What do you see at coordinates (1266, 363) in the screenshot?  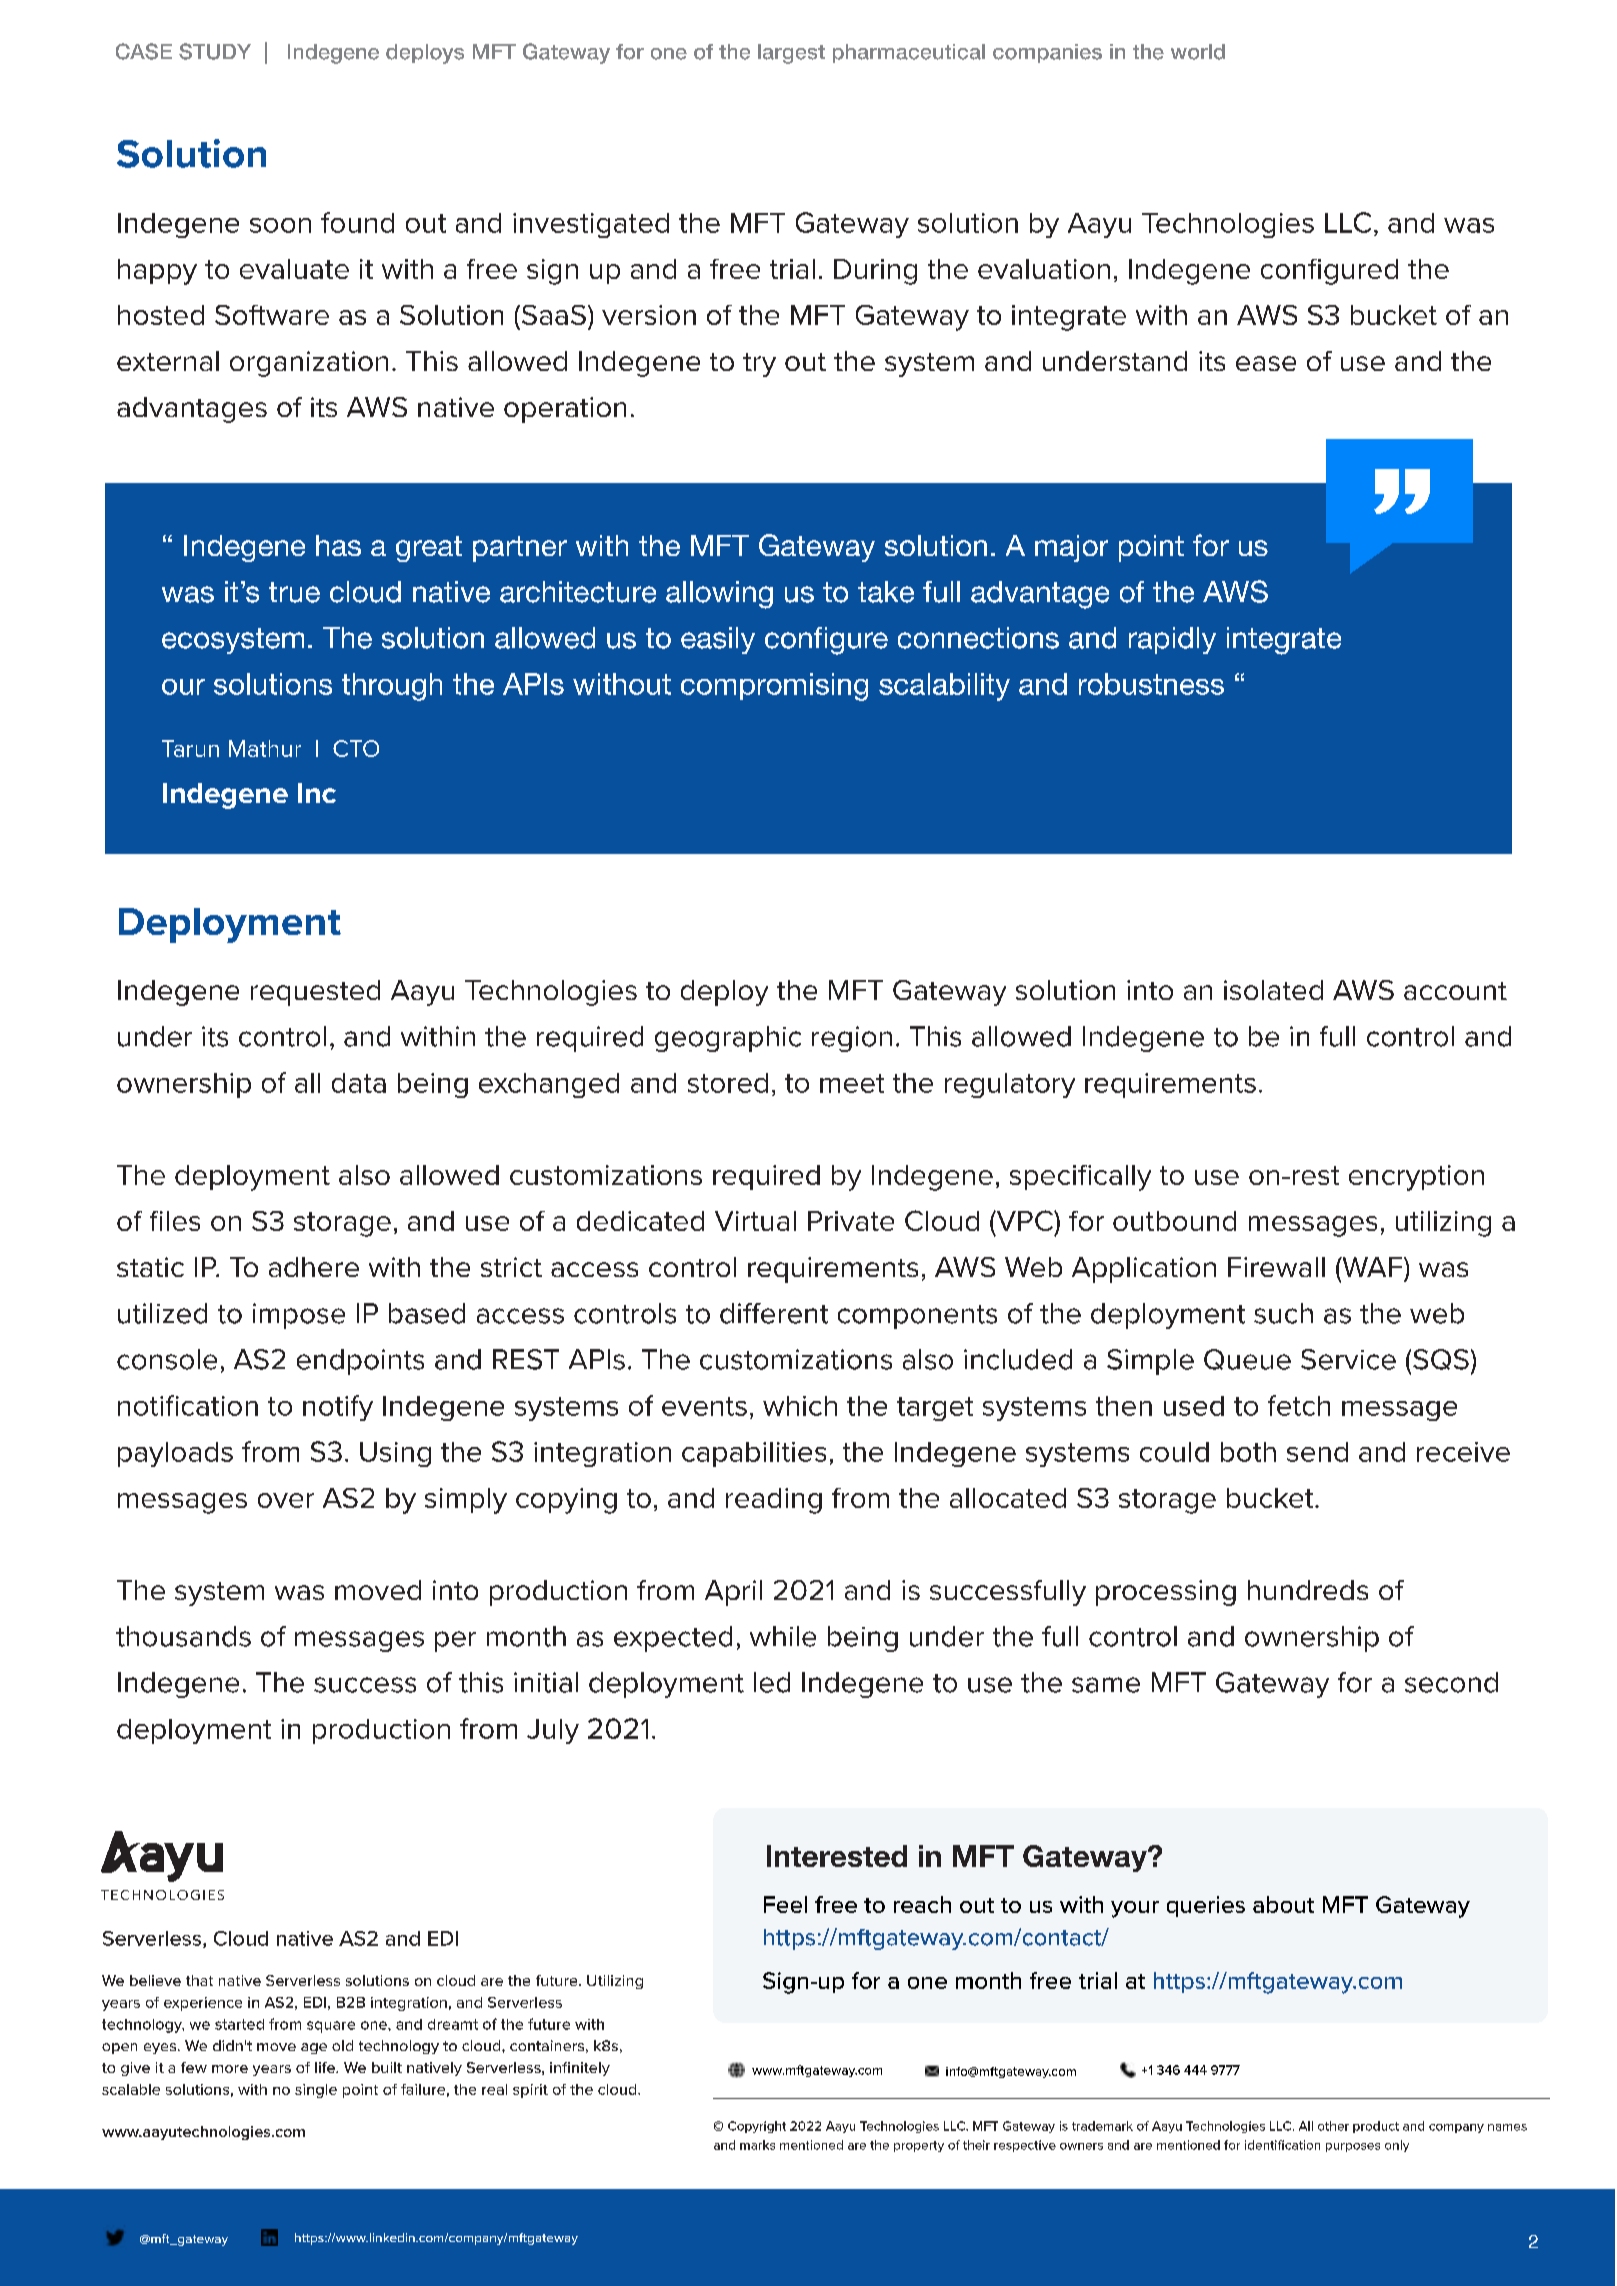 I see `ease` at bounding box center [1266, 363].
